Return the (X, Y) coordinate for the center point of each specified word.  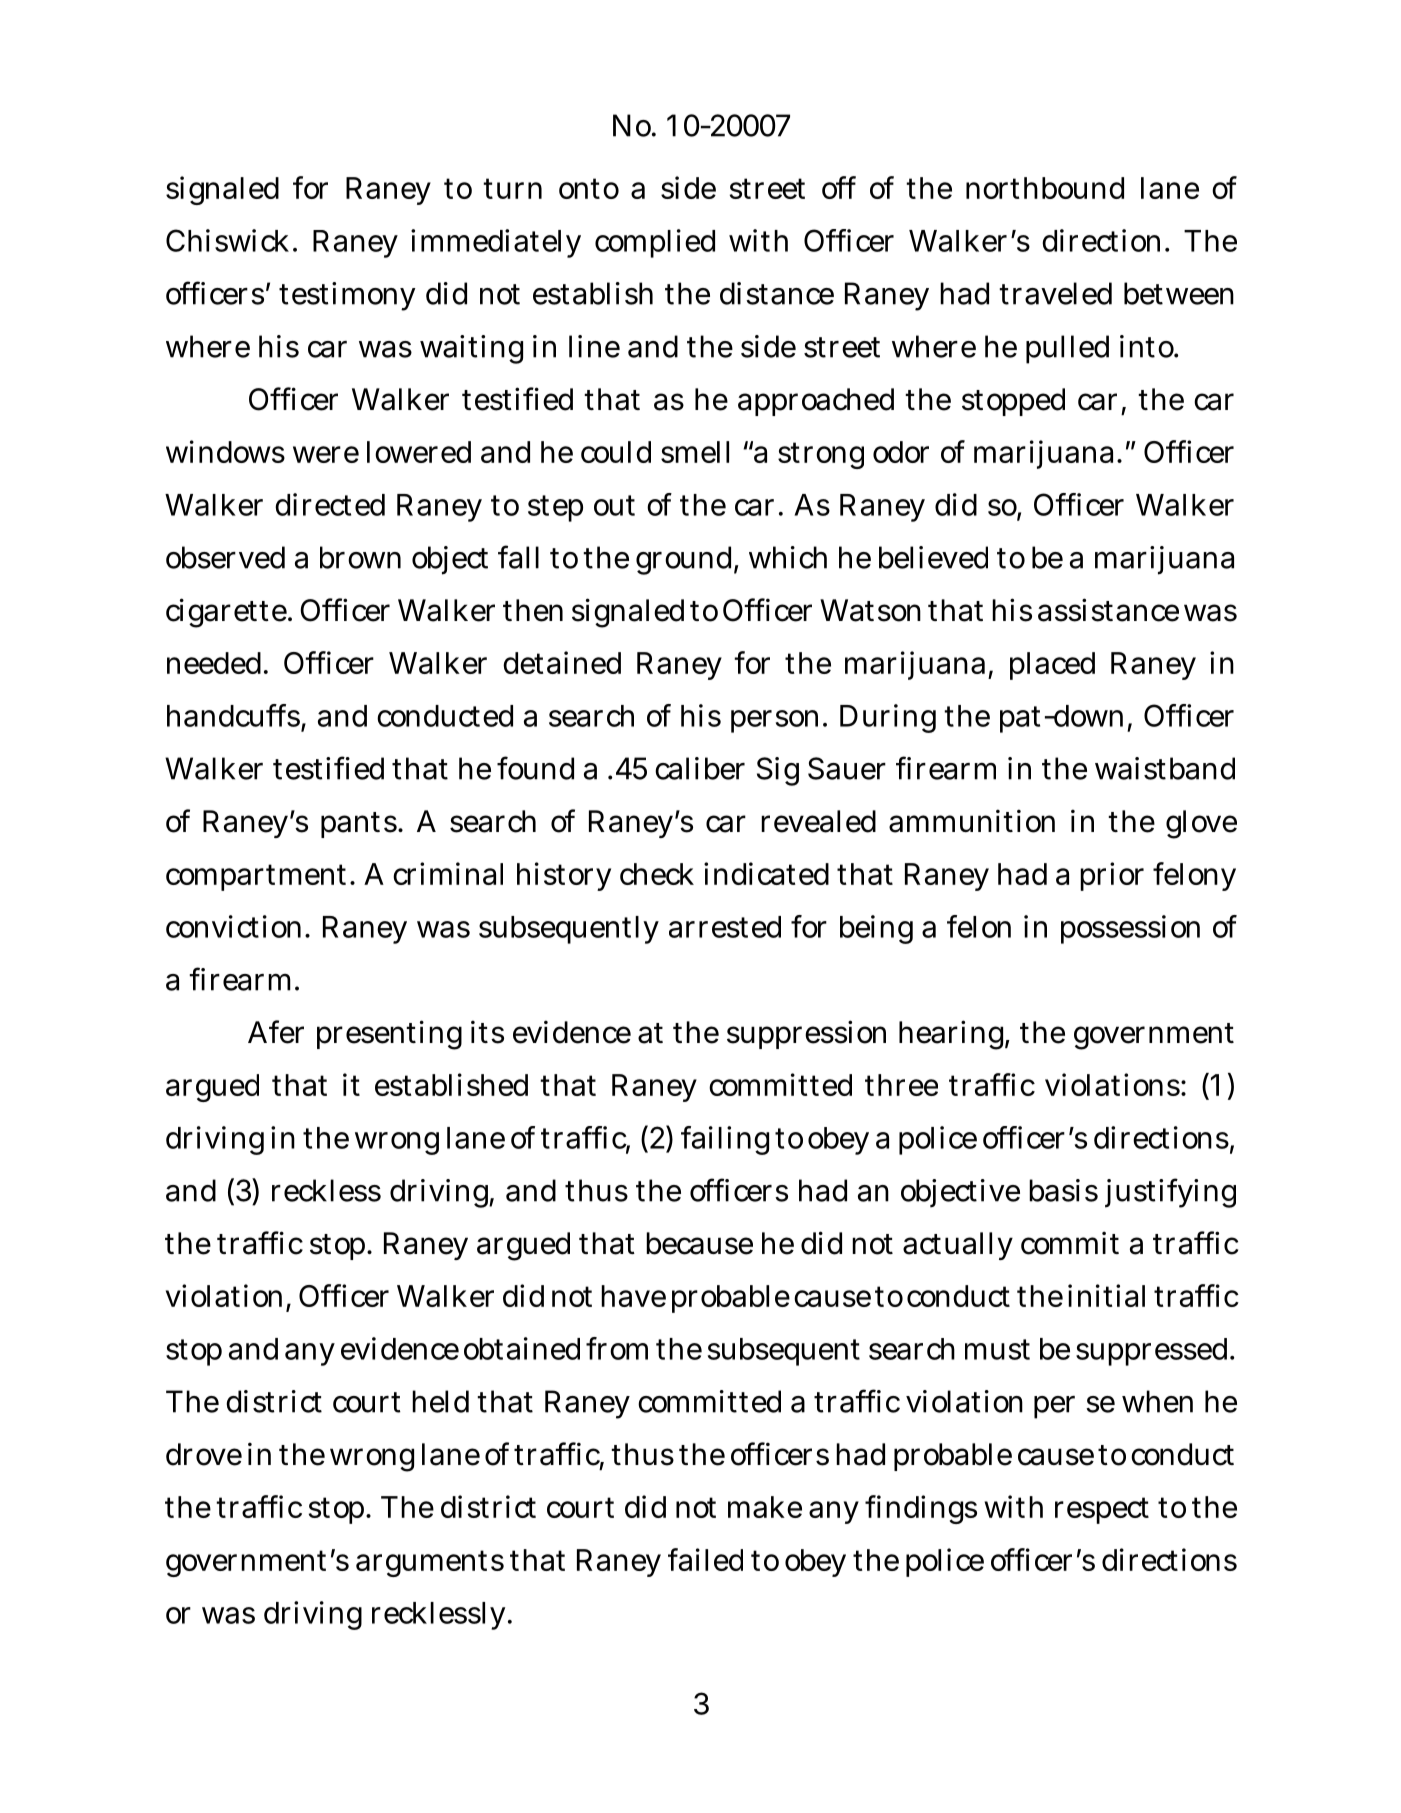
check (657, 874)
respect (1102, 1510)
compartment (259, 877)
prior (1112, 876)
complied (655, 243)
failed (705, 1559)
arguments (430, 1563)
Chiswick (227, 240)
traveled (1055, 293)
